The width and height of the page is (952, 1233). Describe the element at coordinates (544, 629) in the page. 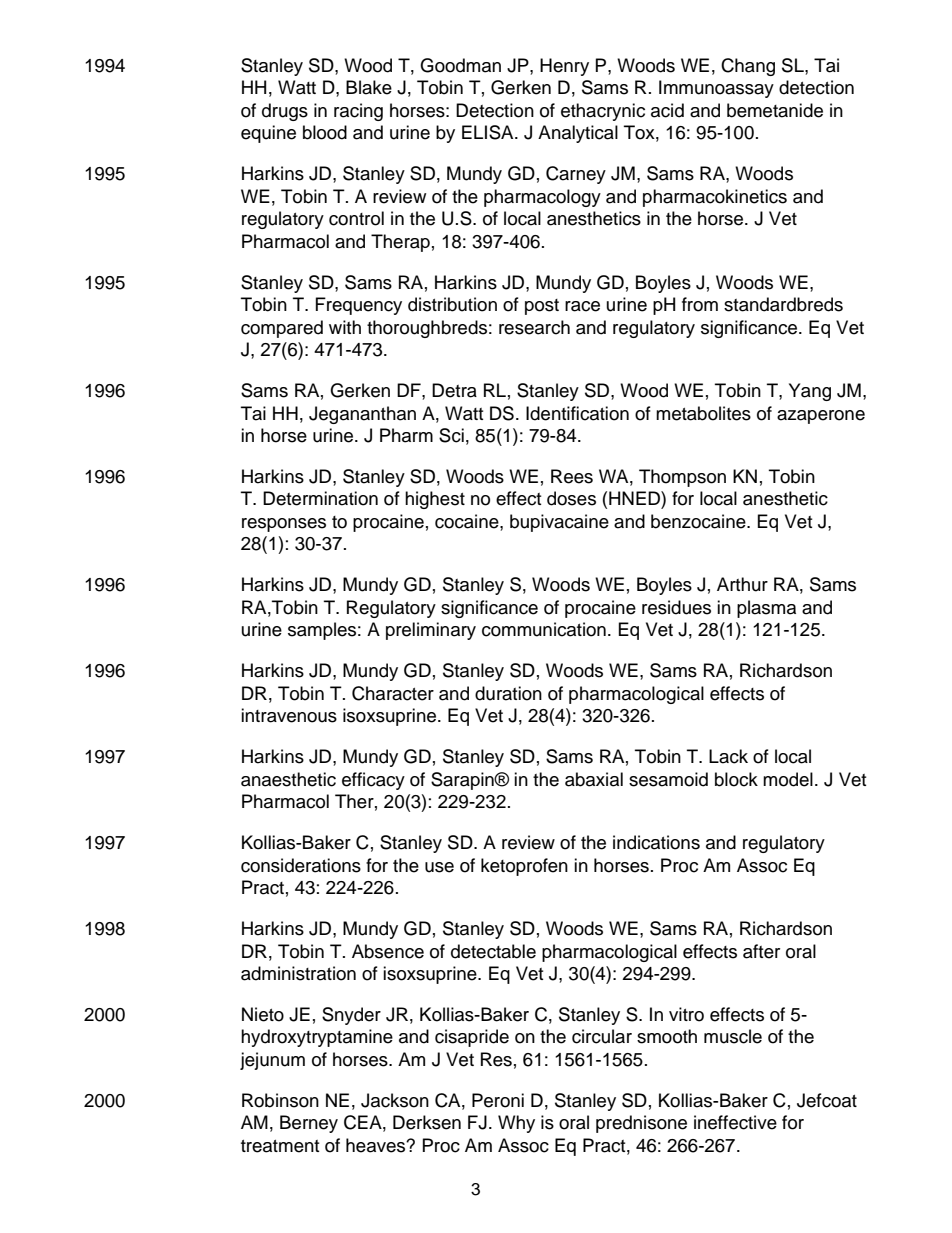

I see `communication` at that location.
